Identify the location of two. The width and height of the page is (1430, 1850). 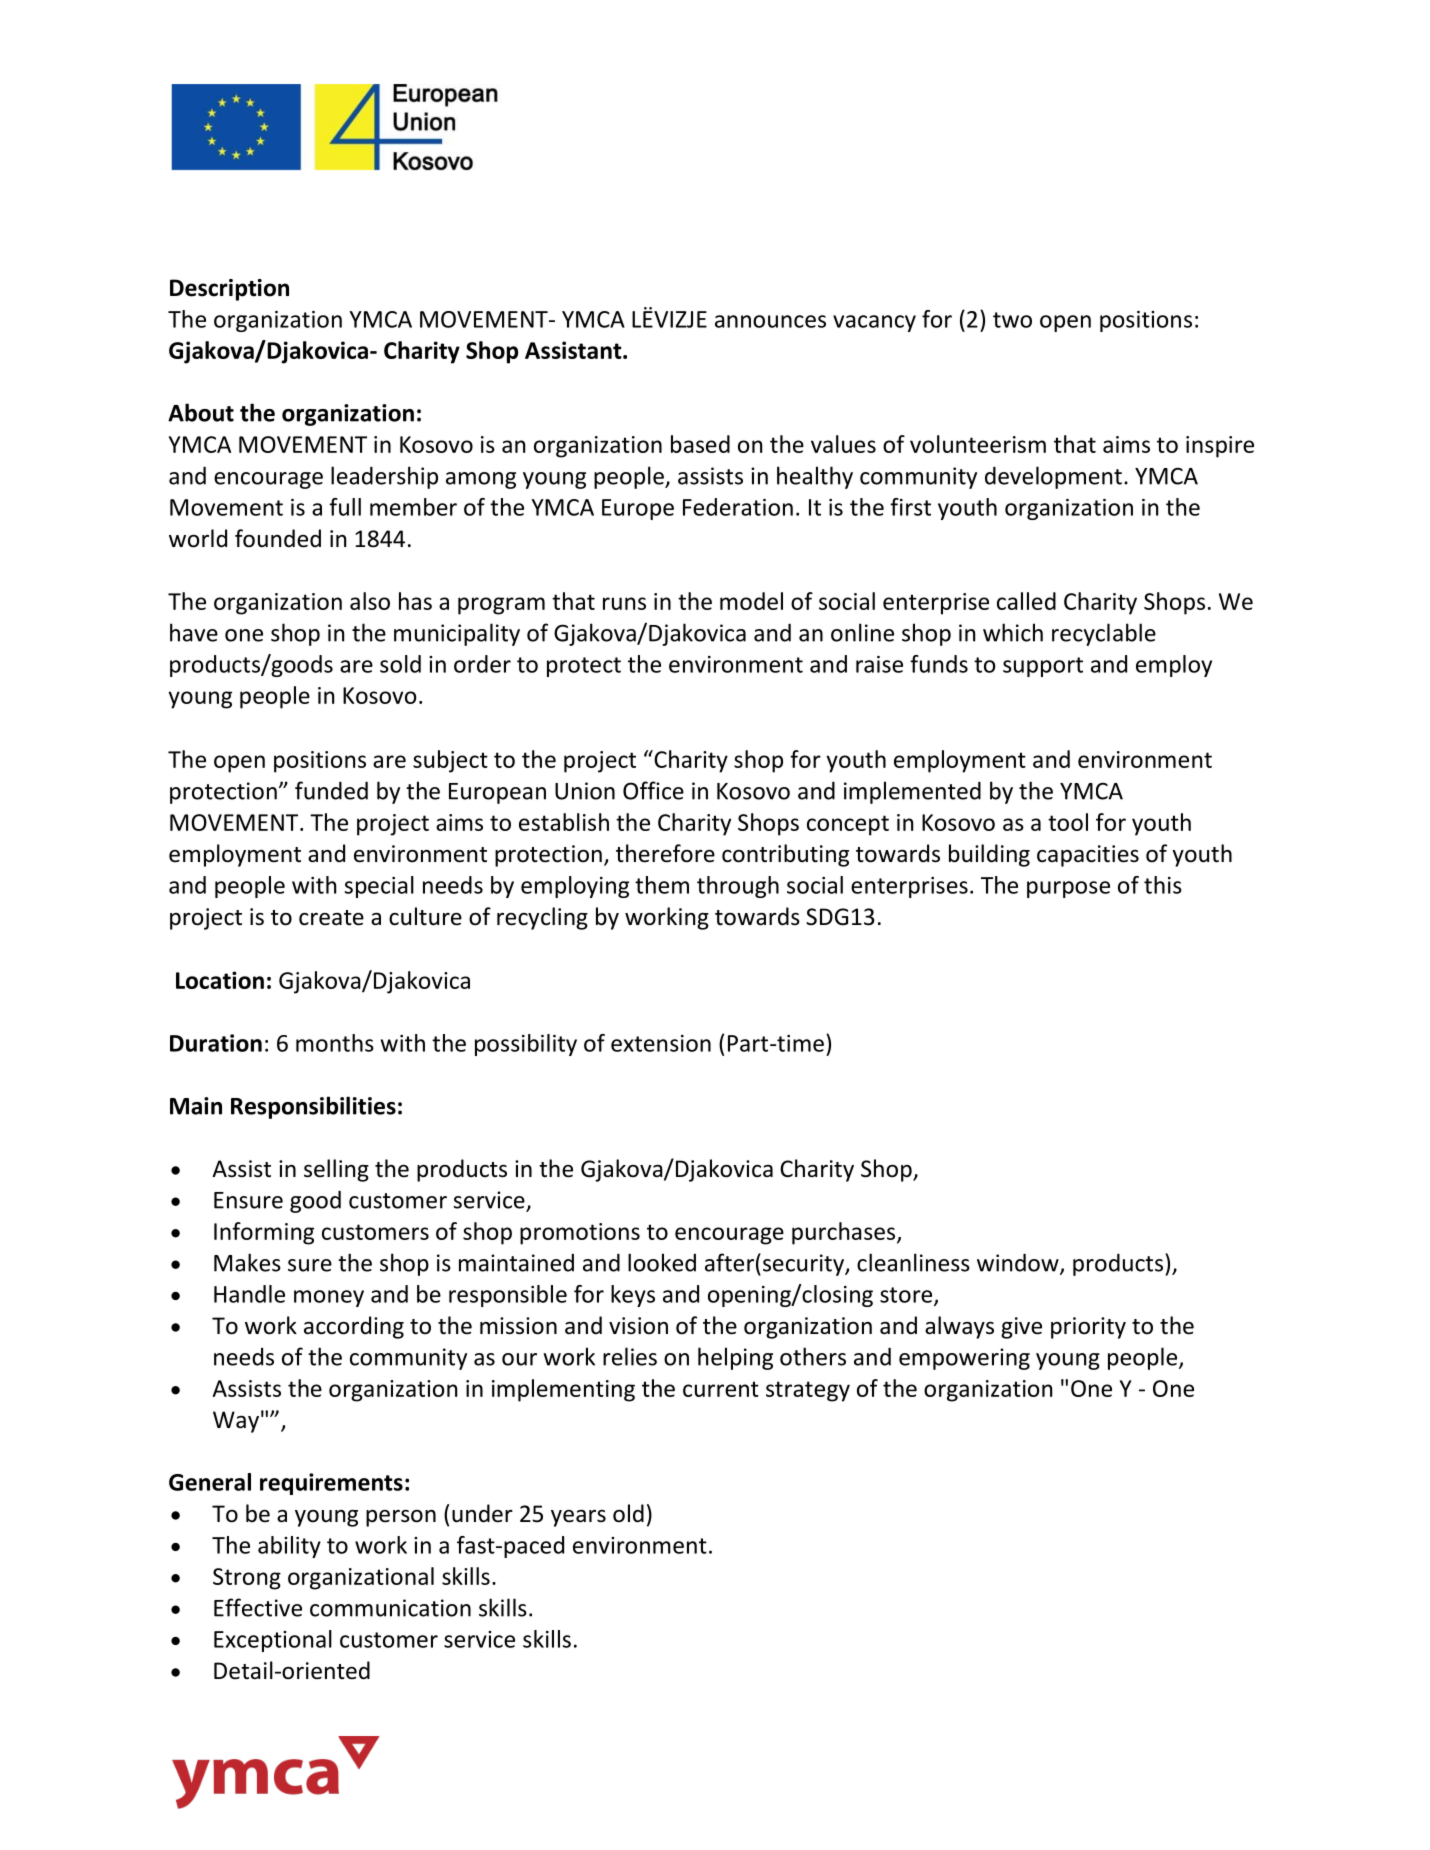
(1012, 320).
